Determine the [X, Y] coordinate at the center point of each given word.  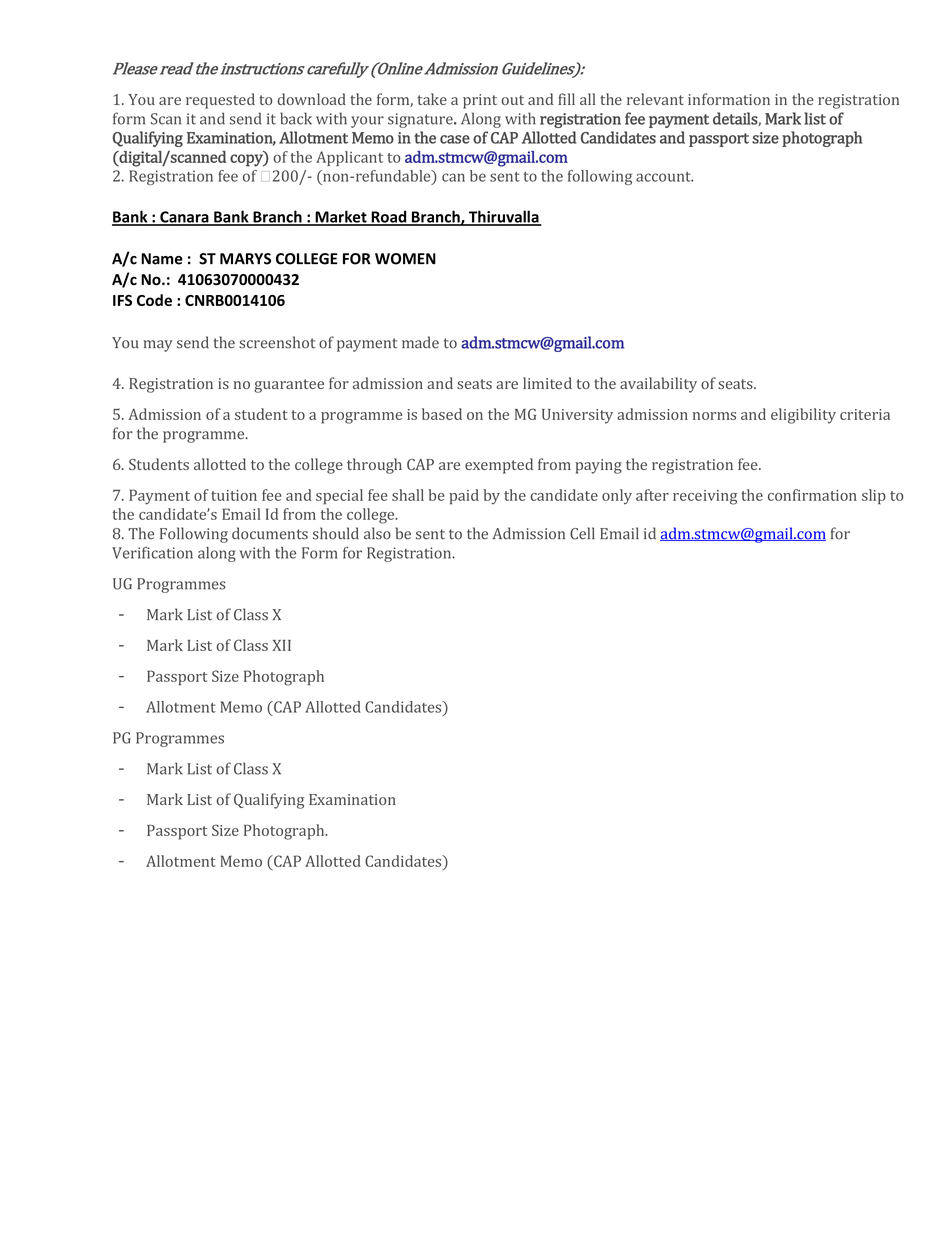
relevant [655, 99]
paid [464, 496]
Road [389, 217]
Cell [582, 533]
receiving [705, 497]
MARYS [245, 259]
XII [281, 645]
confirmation [812, 495]
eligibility [803, 416]
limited [547, 383]
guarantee [289, 386]
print [480, 101]
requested [220, 101]
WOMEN [405, 259]
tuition [234, 495]
